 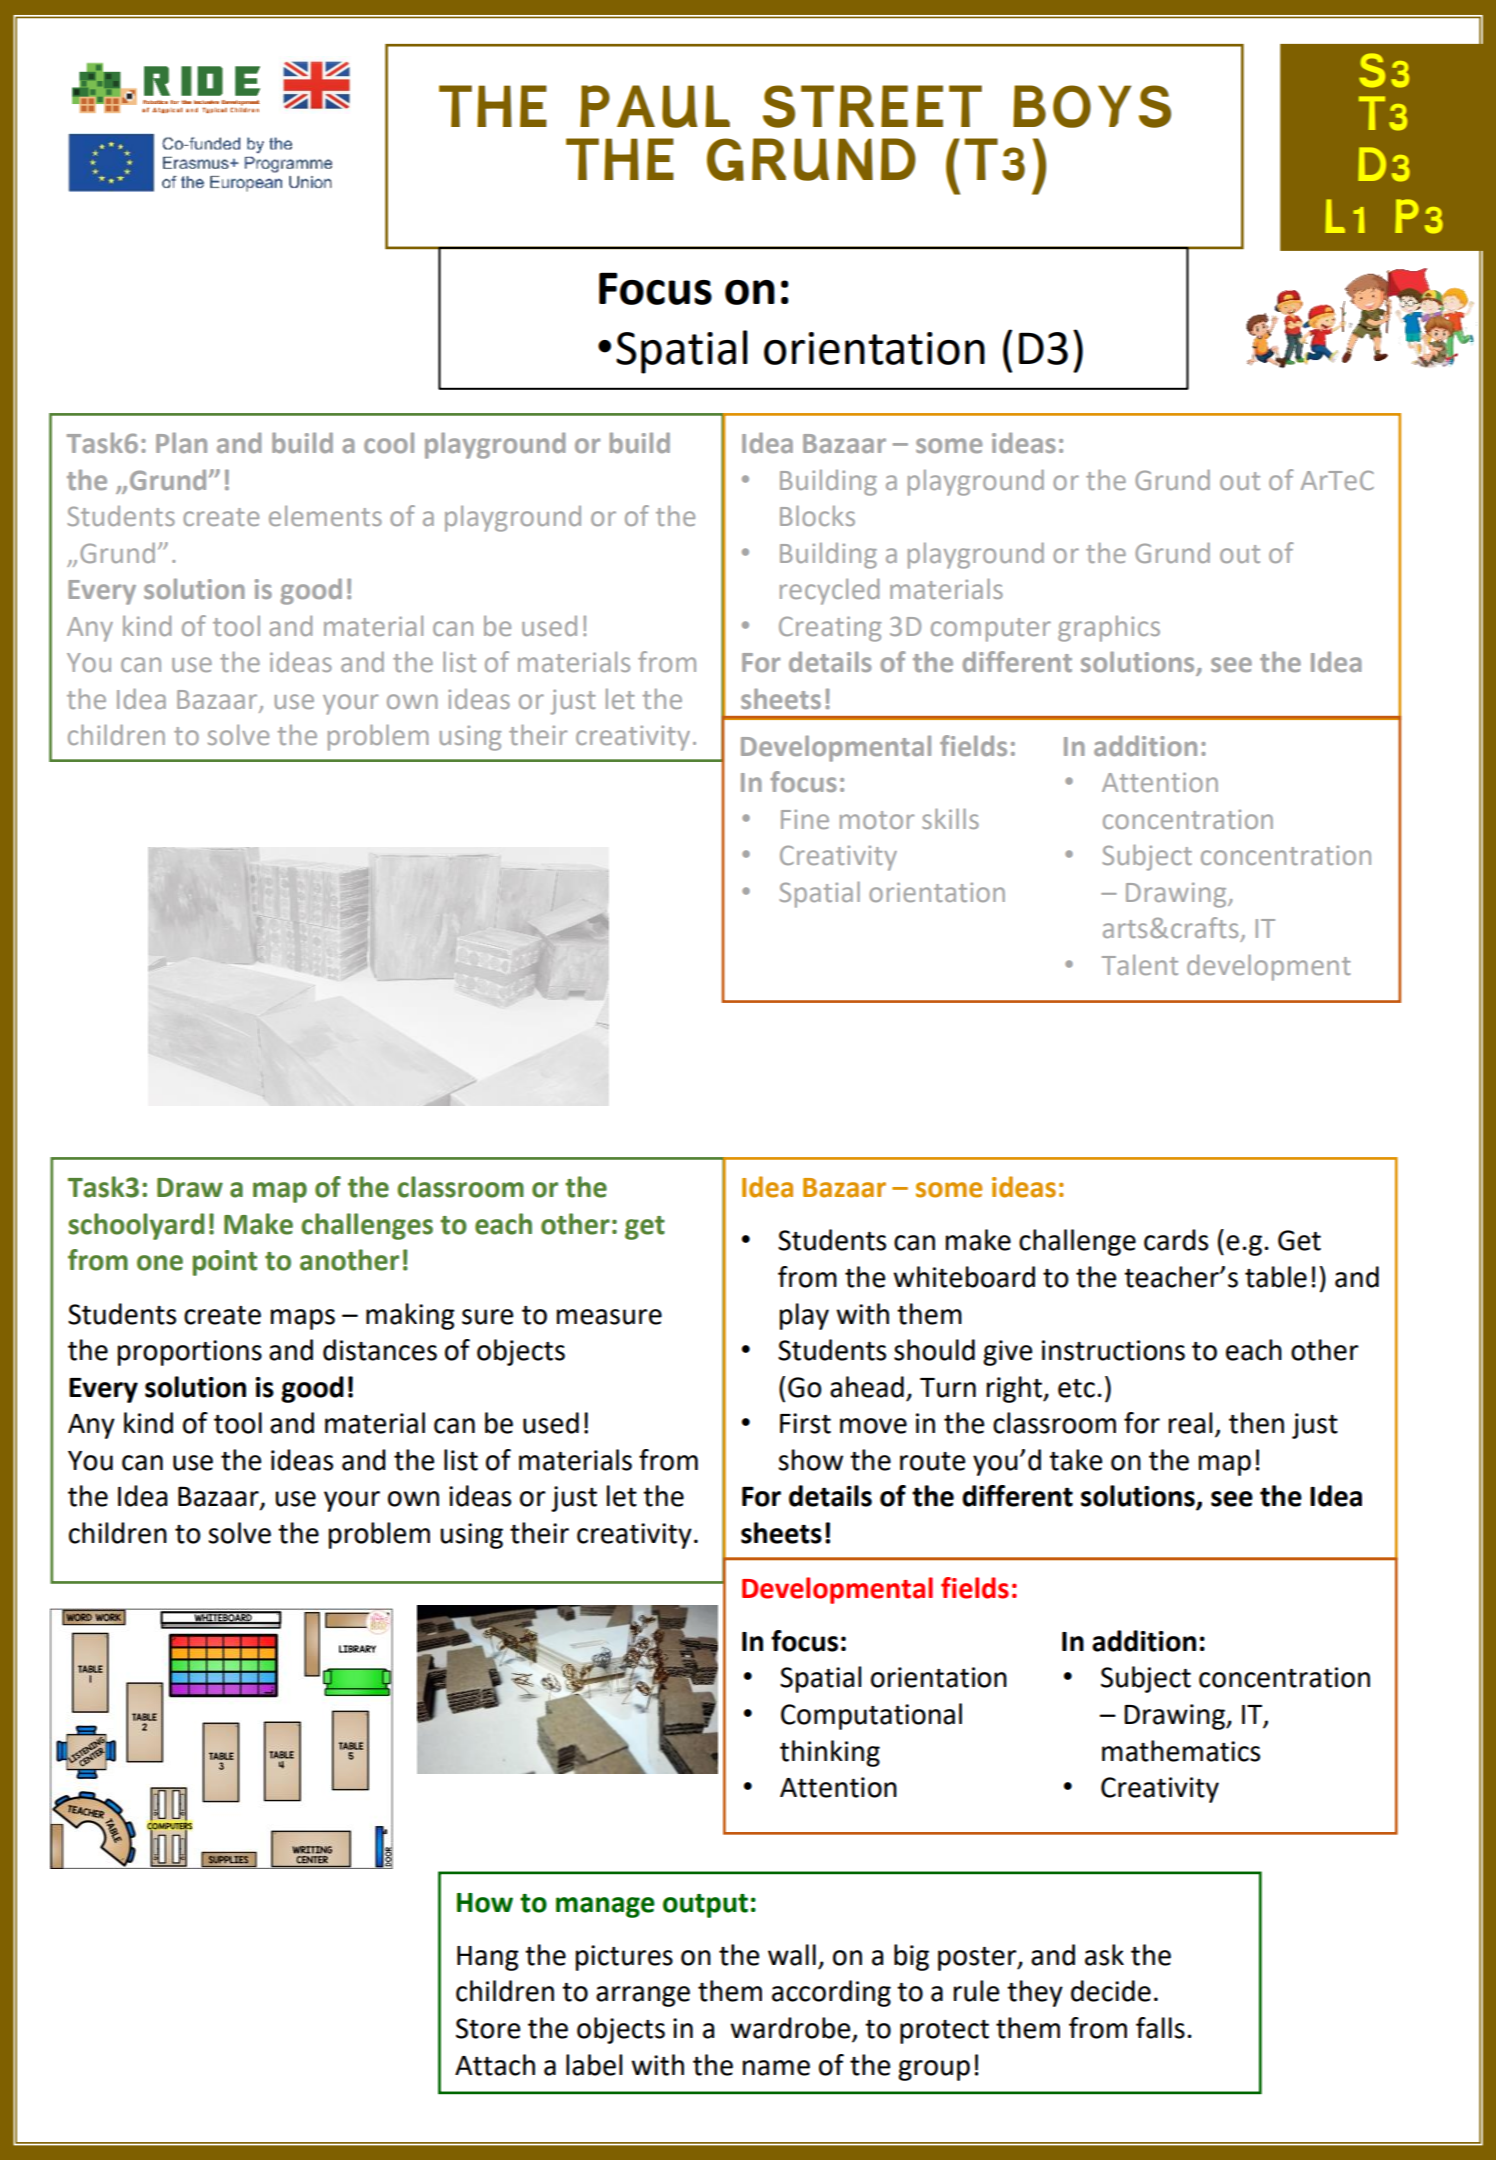 I want to click on BOYS, so click(x=1092, y=106).
